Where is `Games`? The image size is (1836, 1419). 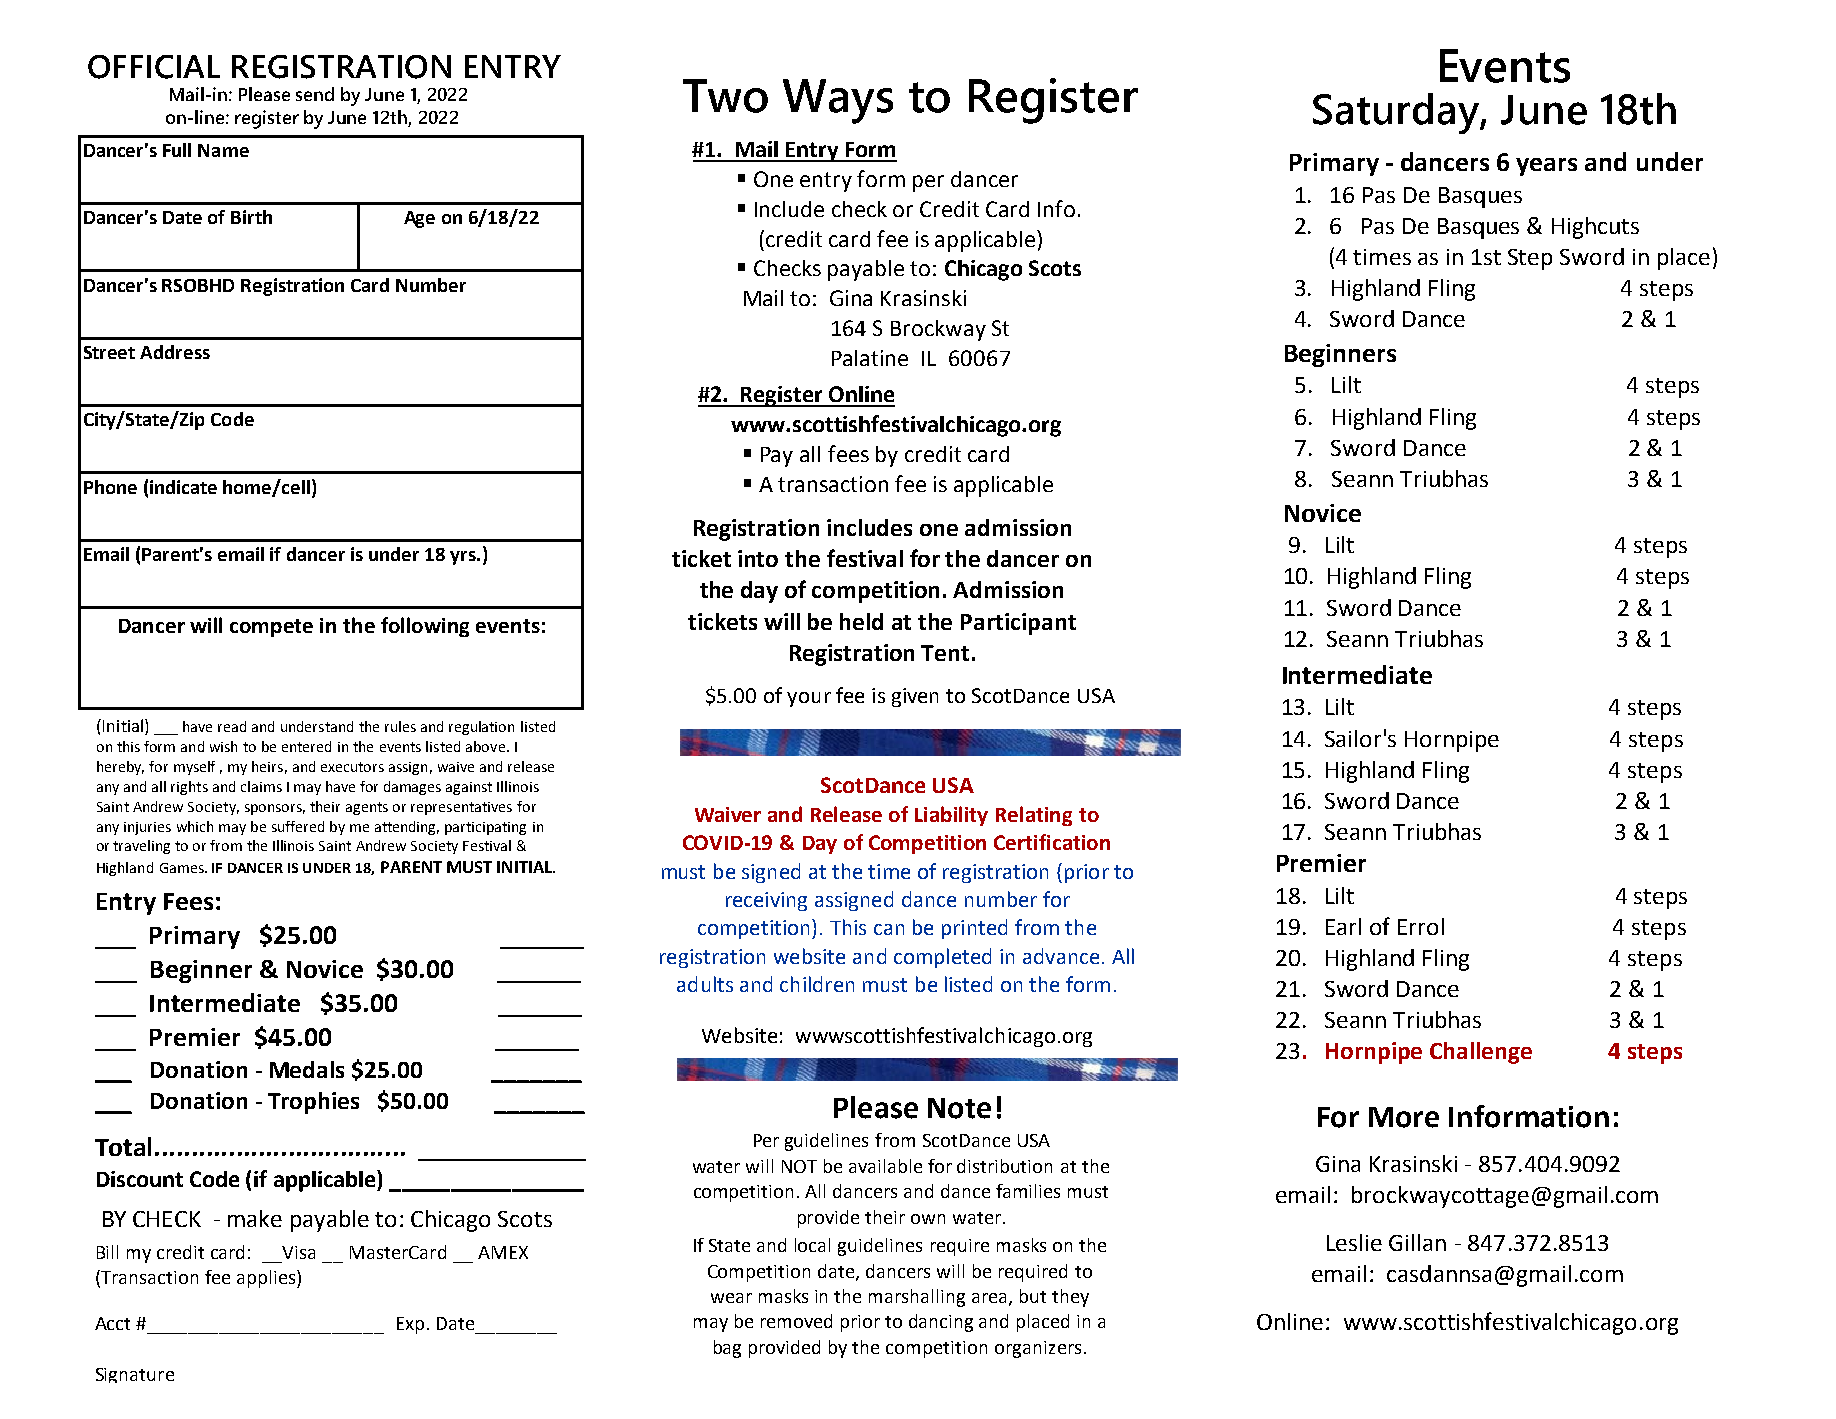 Games is located at coordinates (183, 868).
